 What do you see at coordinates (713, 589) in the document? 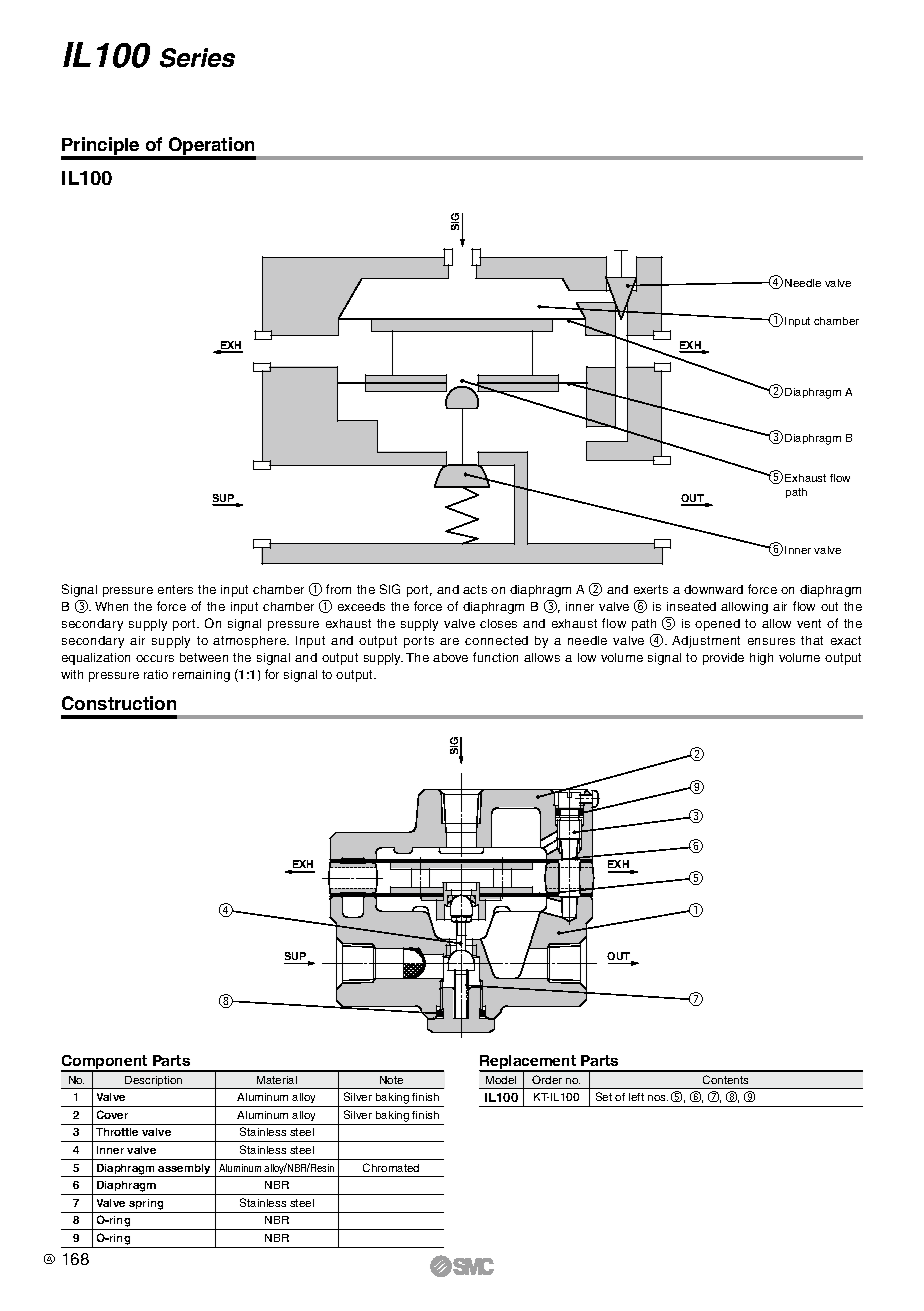
I see `downward` at bounding box center [713, 589].
